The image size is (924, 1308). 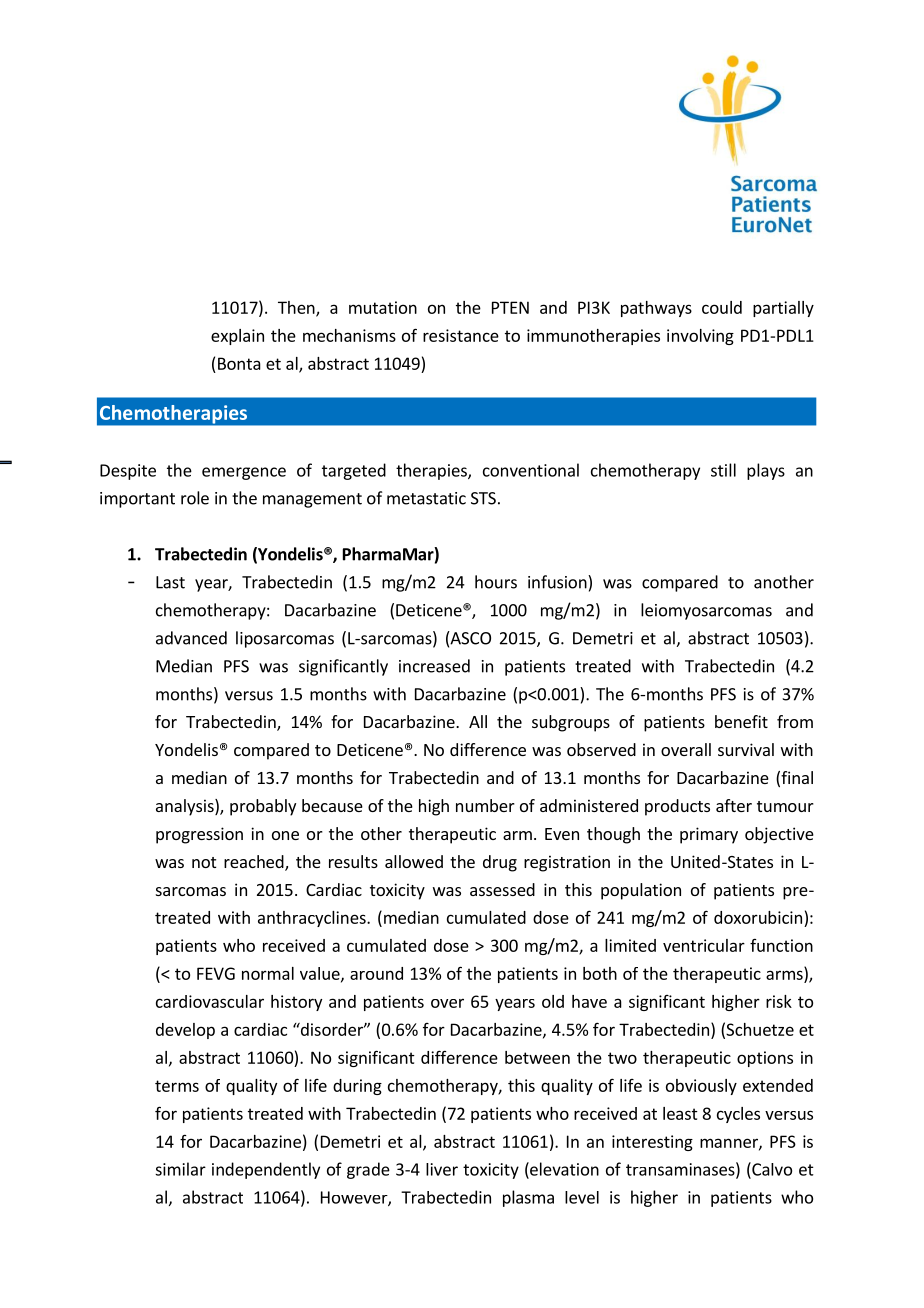 What do you see at coordinates (237, 337) in the image?
I see `explain` at bounding box center [237, 337].
